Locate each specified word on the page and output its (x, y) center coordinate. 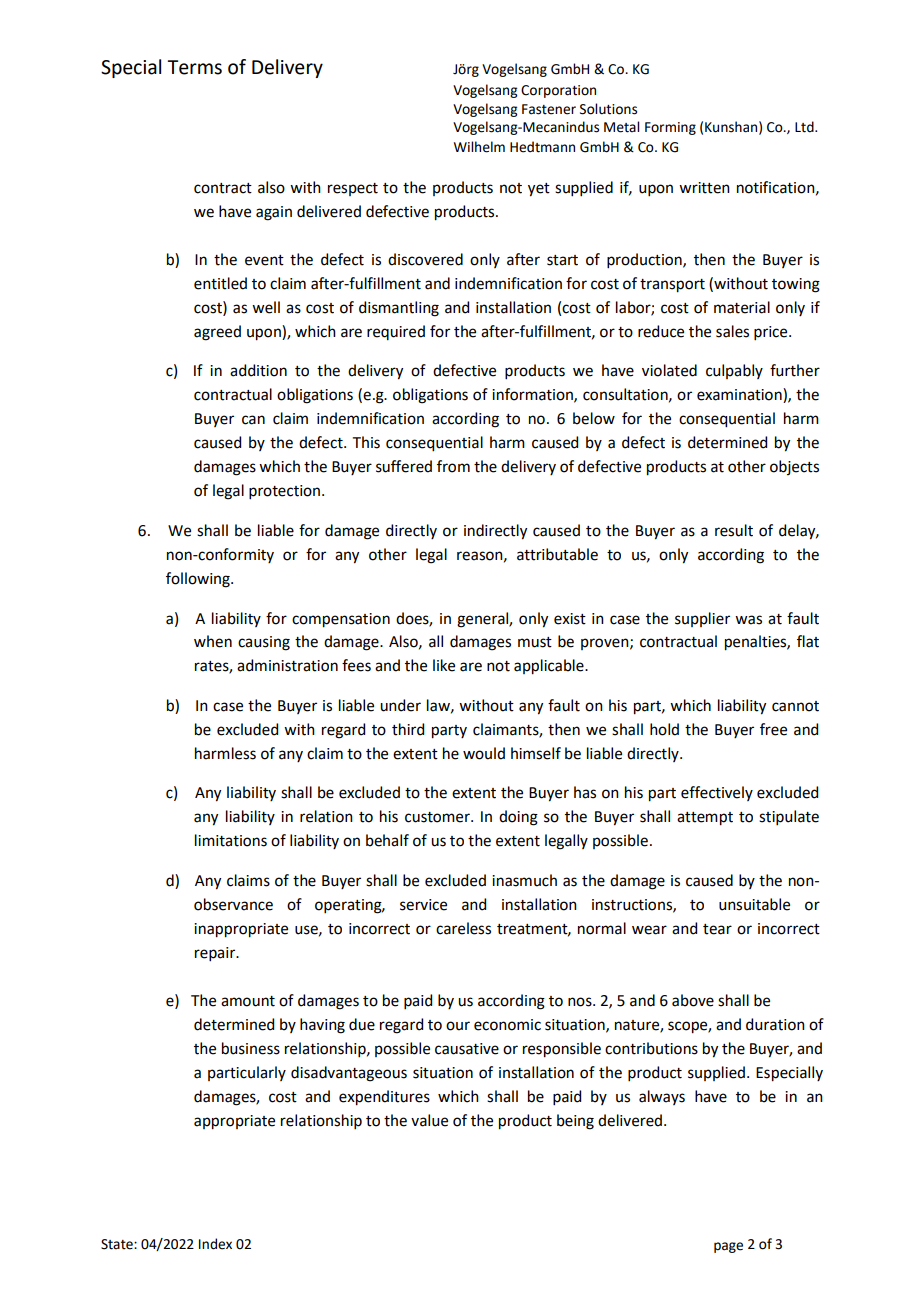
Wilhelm (479, 147)
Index (215, 1244)
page (728, 1247)
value (429, 1120)
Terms (194, 67)
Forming (670, 128)
